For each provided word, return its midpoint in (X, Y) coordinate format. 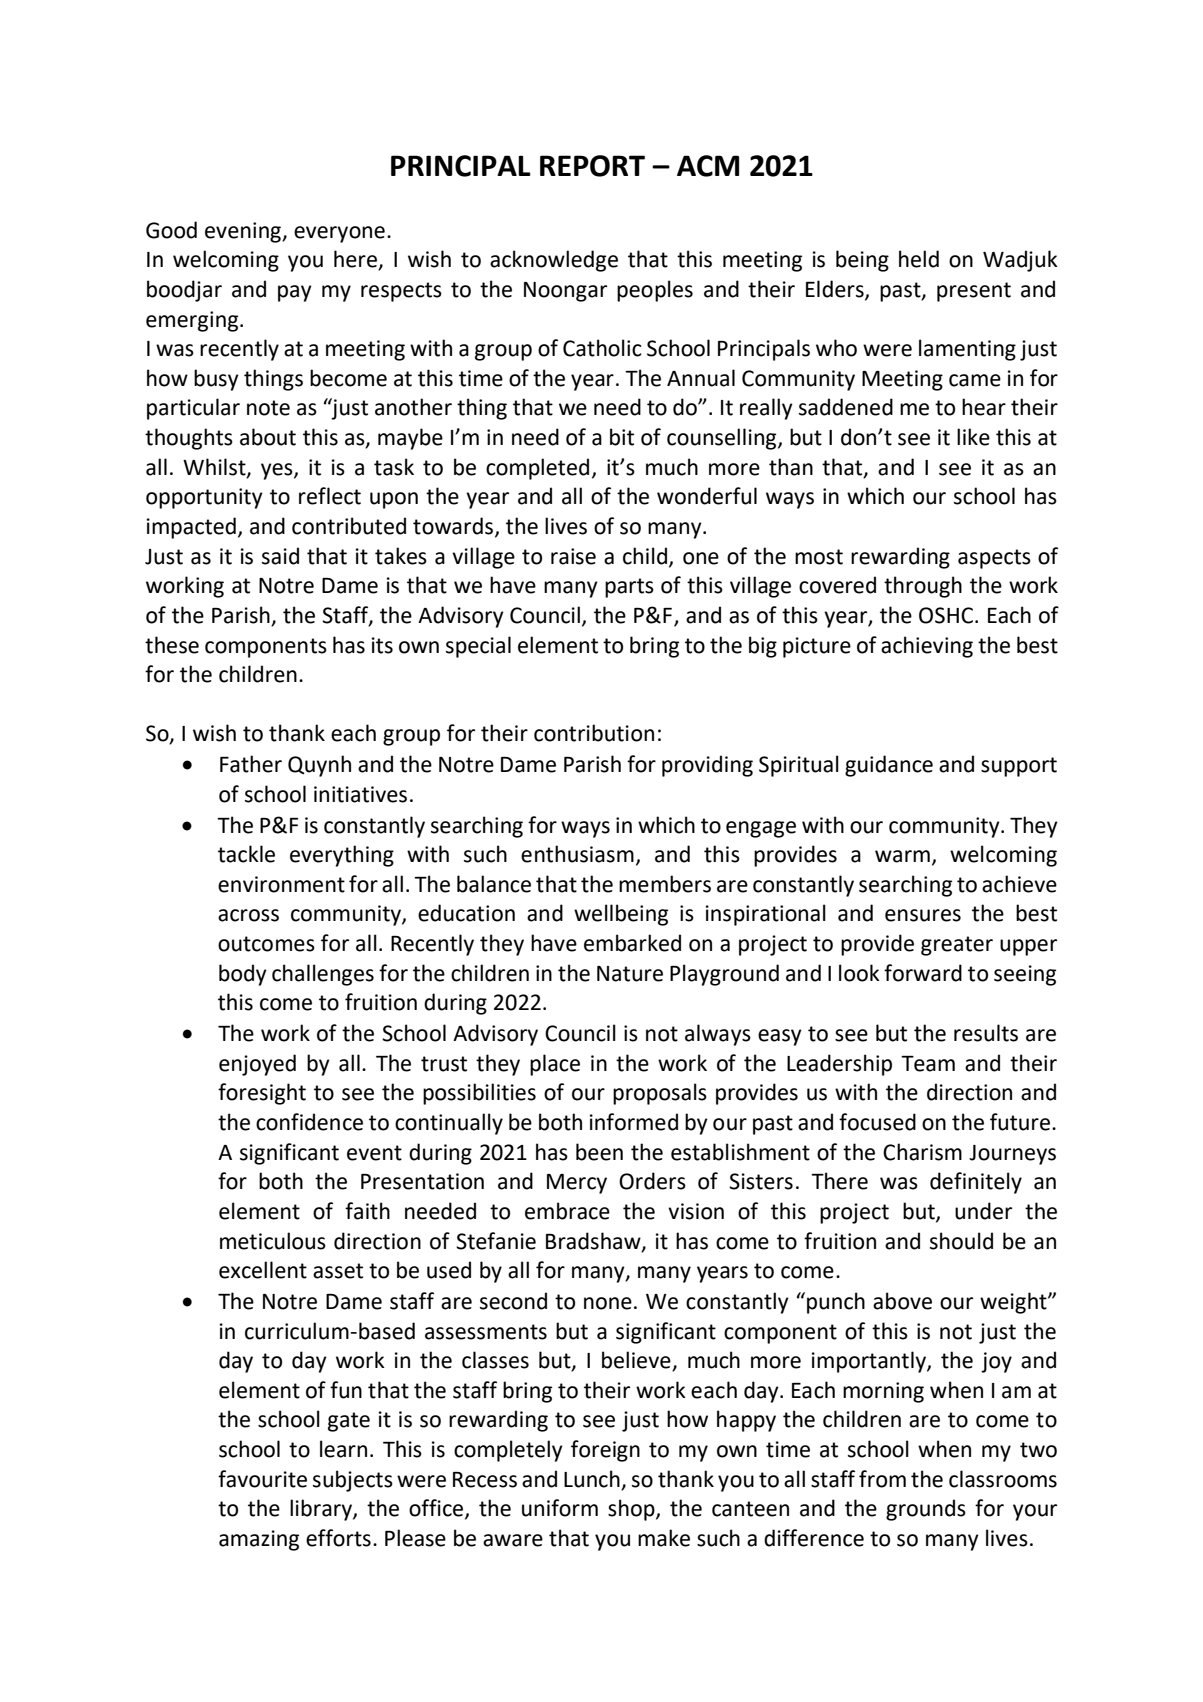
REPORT (592, 166)
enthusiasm (577, 854)
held (919, 259)
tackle (246, 854)
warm (902, 856)
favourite (262, 1479)
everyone (339, 234)
